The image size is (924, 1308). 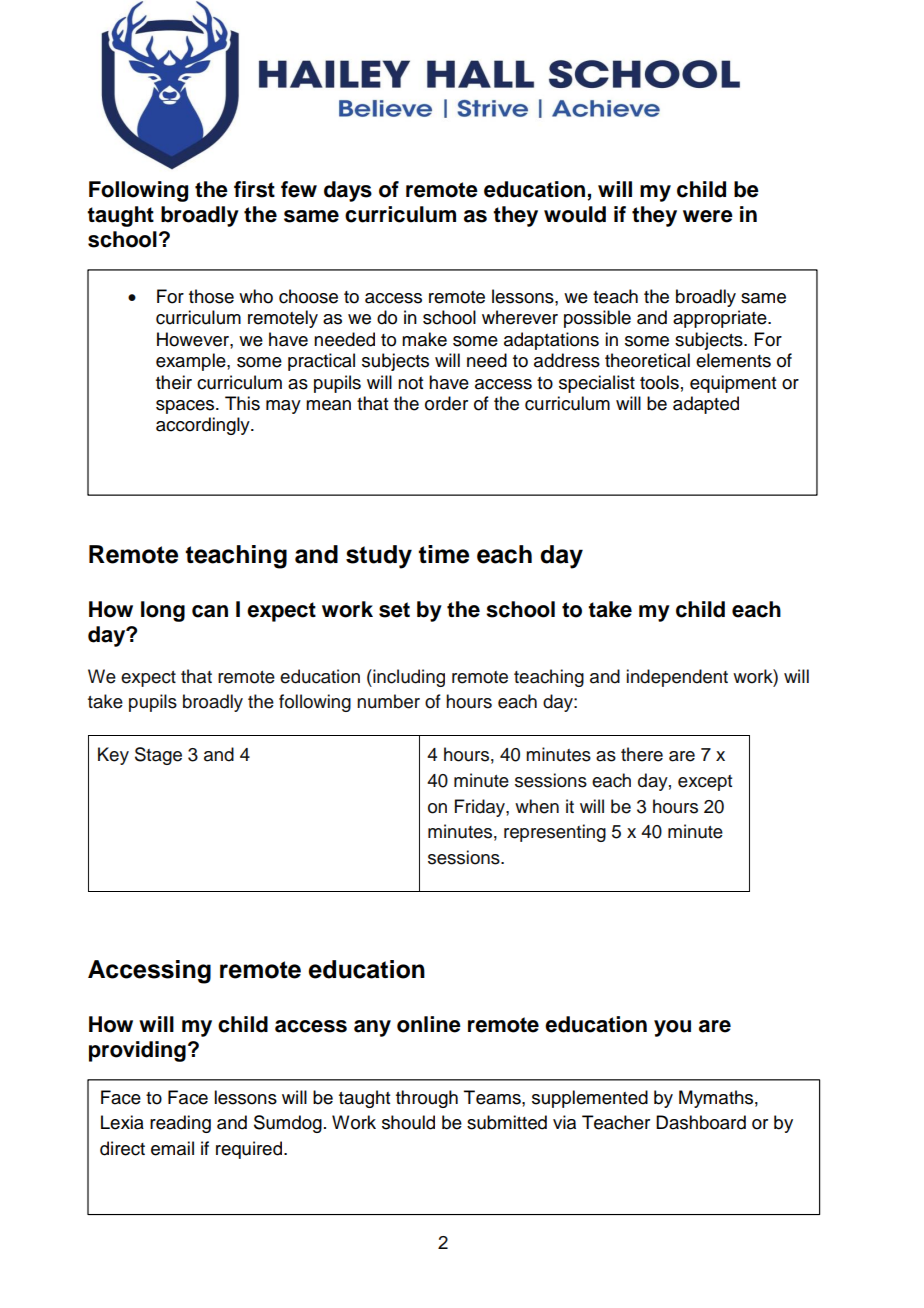 I want to click on accordingly, so click(x=204, y=426).
